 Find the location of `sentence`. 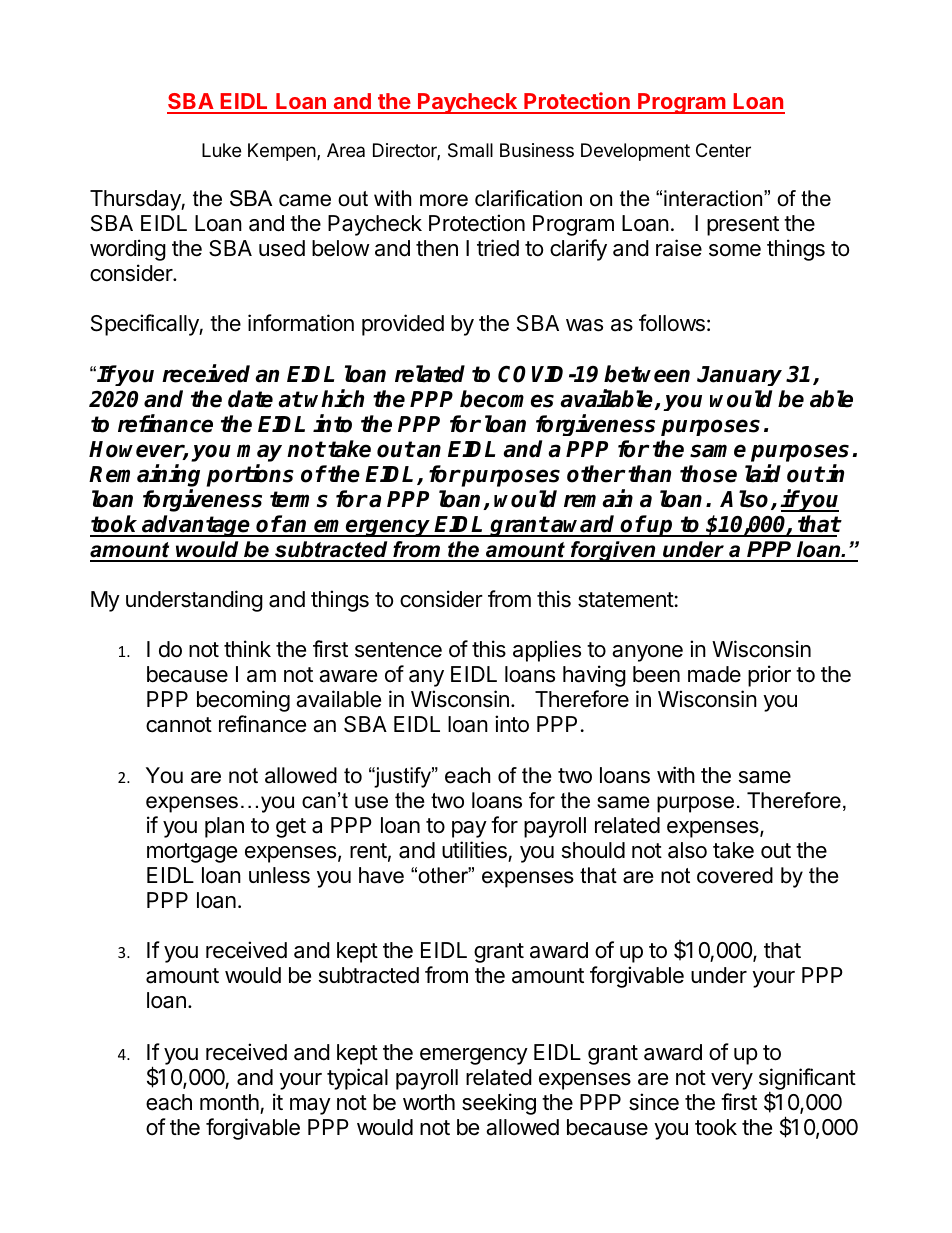

sentence is located at coordinates (398, 650).
